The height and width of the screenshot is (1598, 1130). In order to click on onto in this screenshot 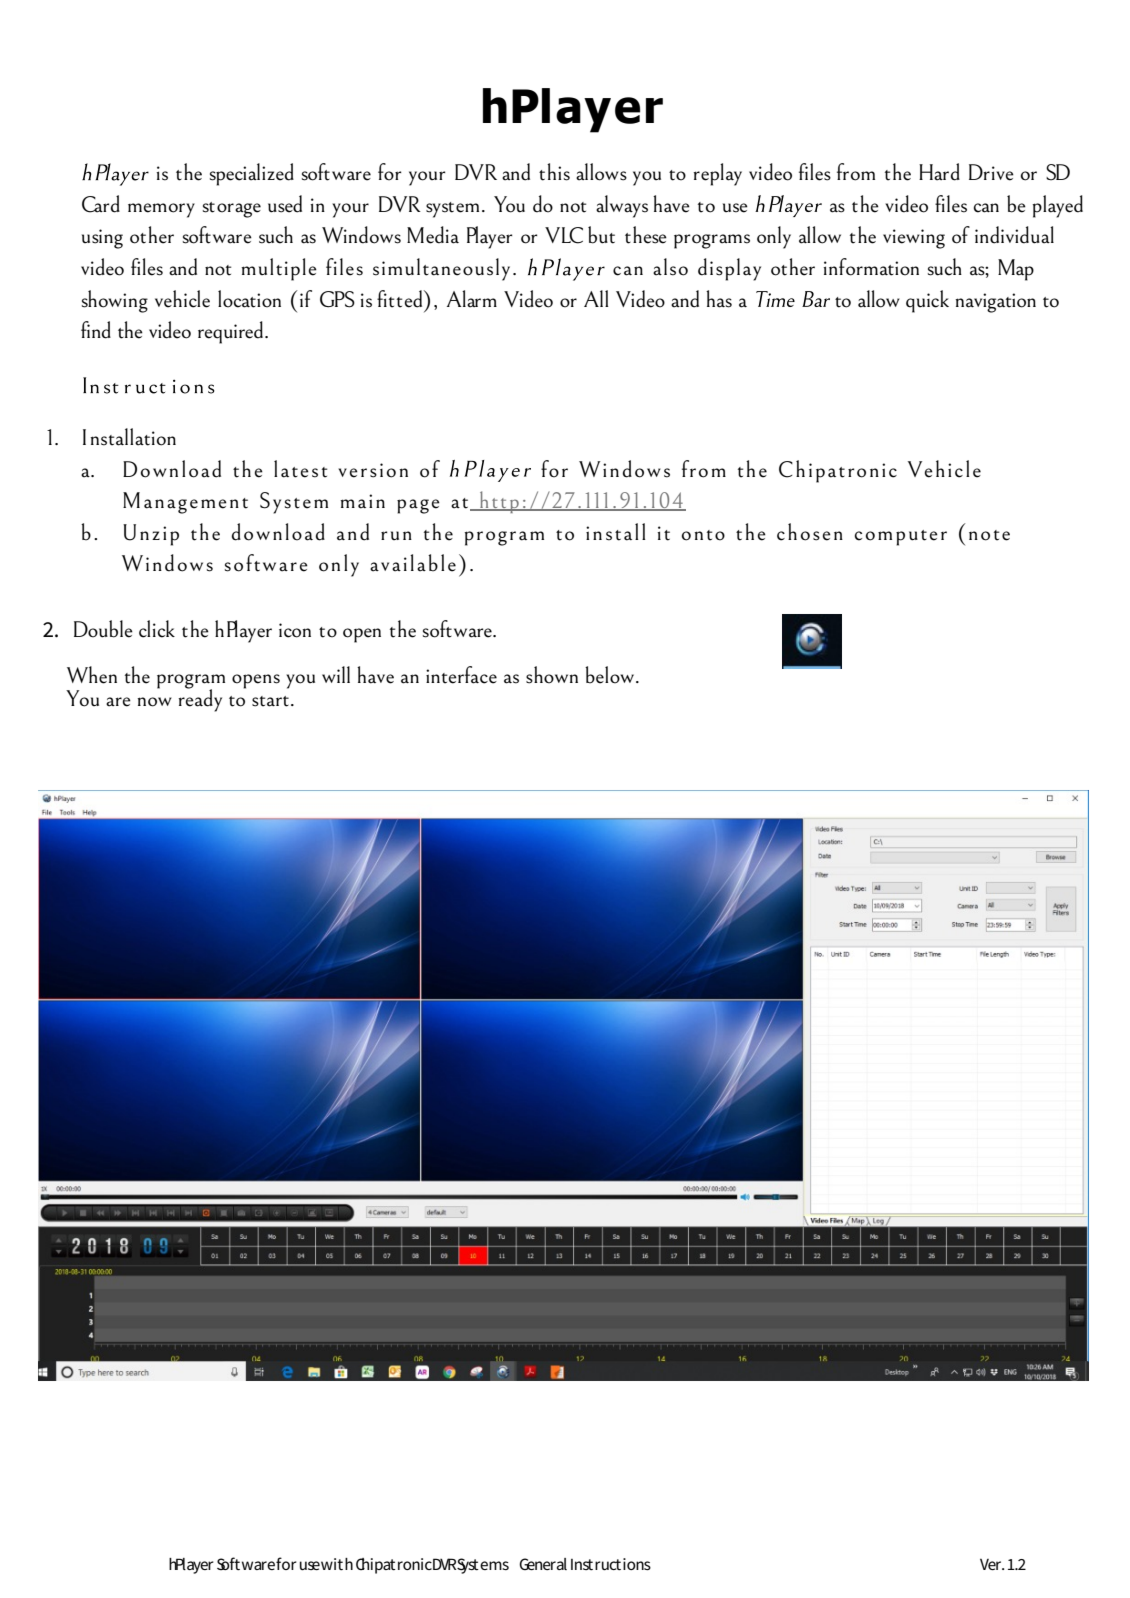, I will do `click(703, 535)`.
